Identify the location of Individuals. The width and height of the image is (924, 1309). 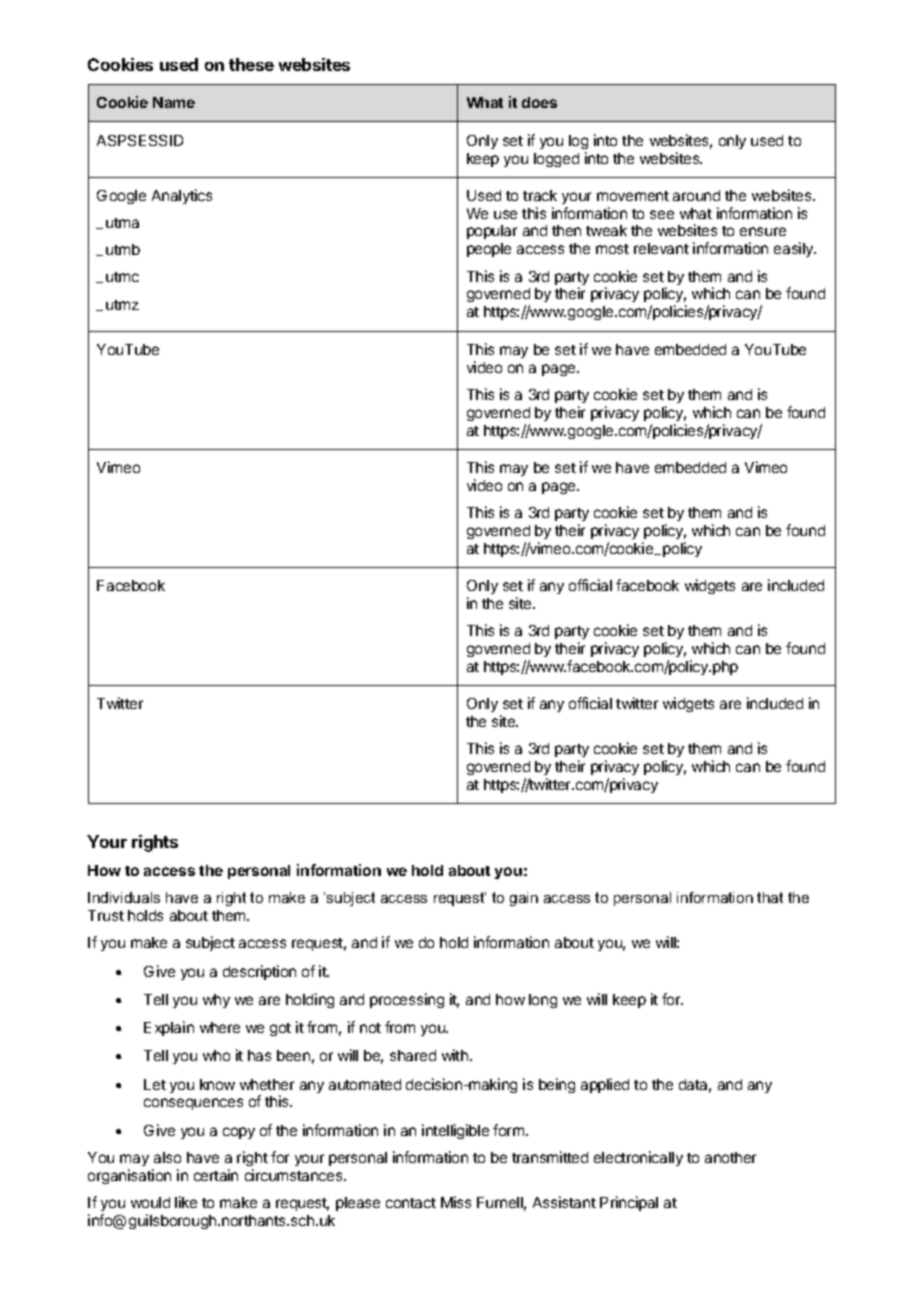
(124, 897).
